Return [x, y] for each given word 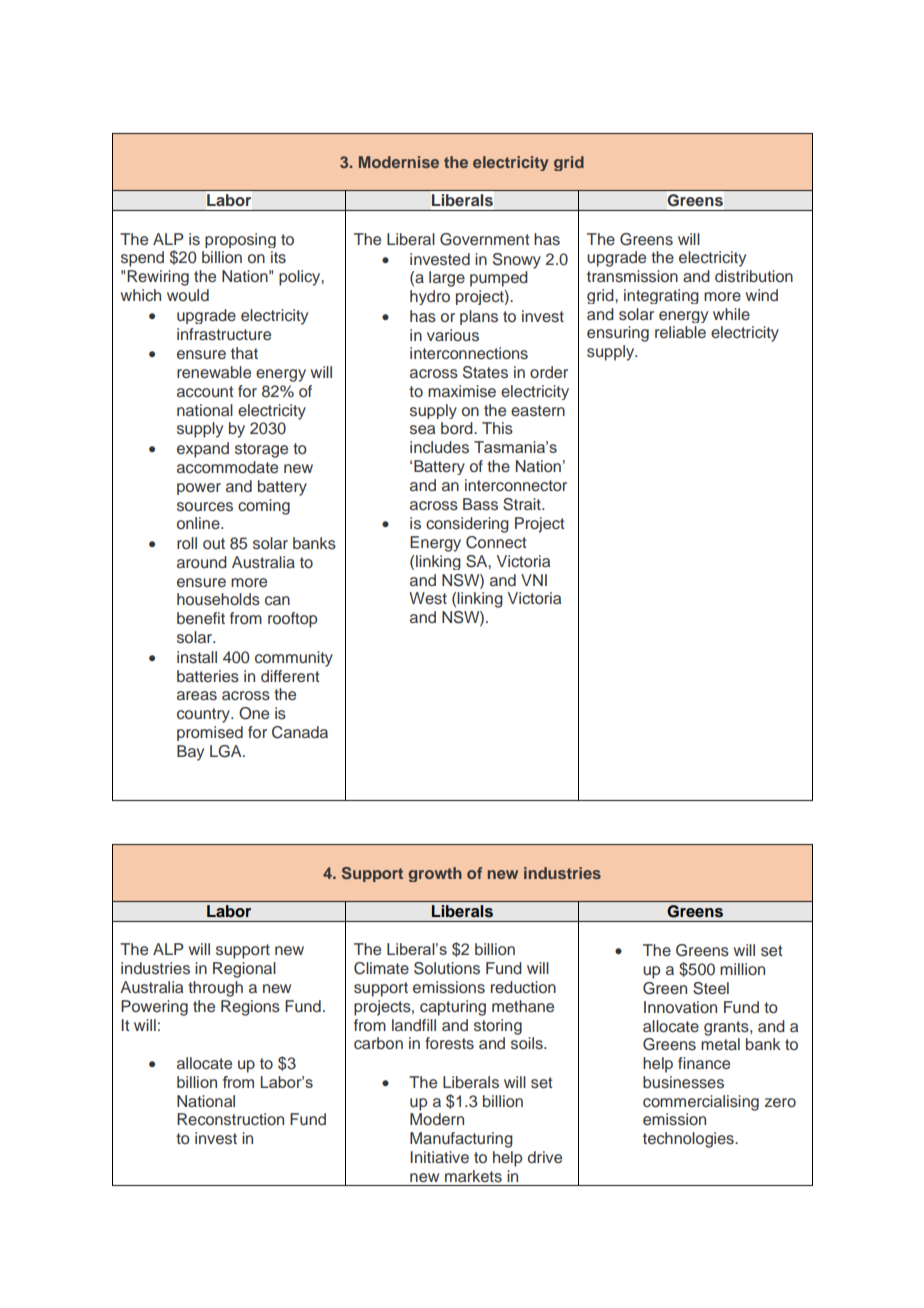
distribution [754, 276]
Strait [523, 504]
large [447, 279]
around [202, 562]
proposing [240, 240]
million [742, 969]
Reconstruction [230, 1119]
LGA [227, 751]
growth [435, 874]
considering [467, 525]
